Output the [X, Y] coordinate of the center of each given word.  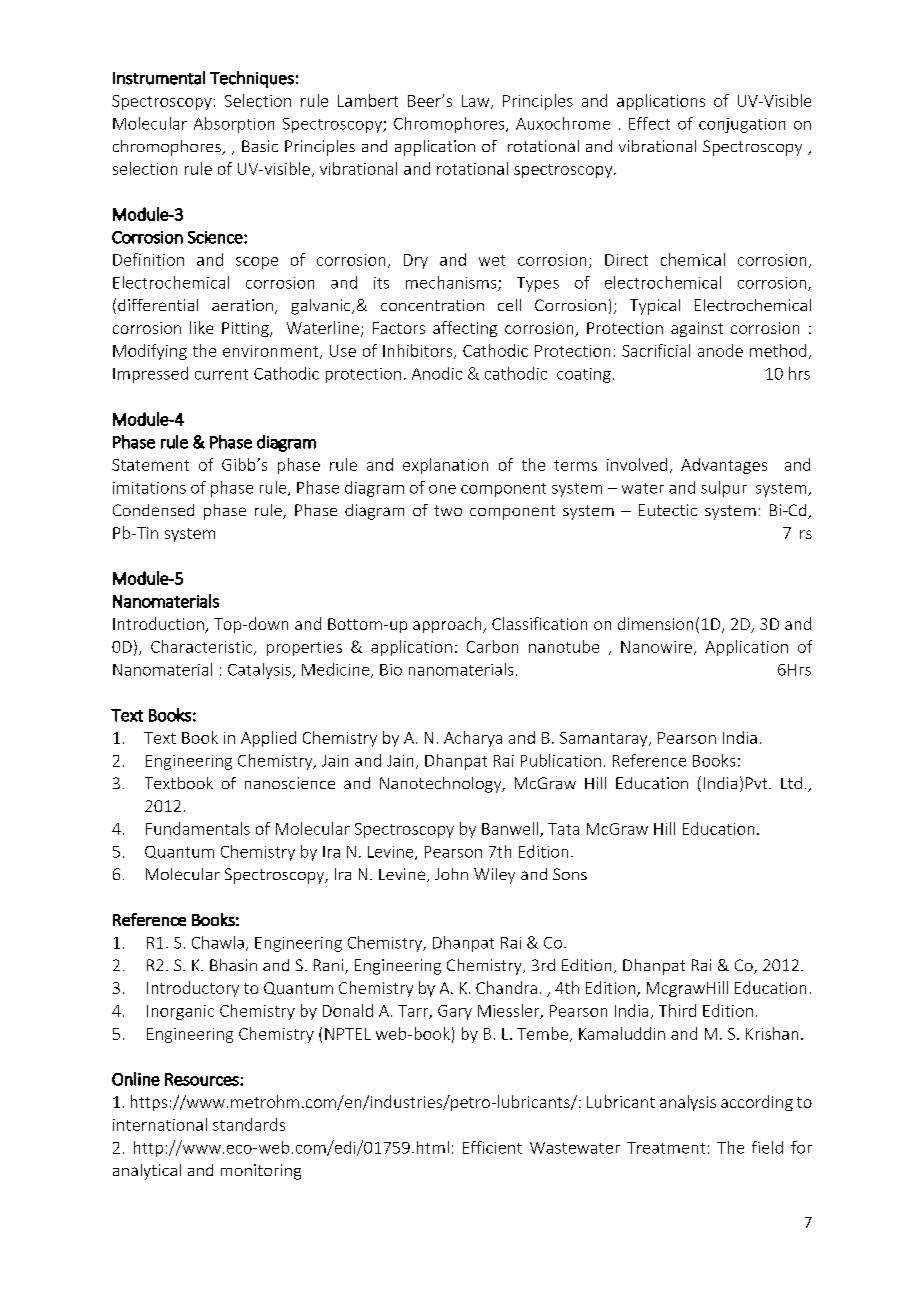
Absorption [234, 125]
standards [249, 1124]
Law [477, 102]
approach [448, 625]
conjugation [742, 125]
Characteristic [203, 647]
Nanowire [656, 647]
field [767, 1147]
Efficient [492, 1147]
